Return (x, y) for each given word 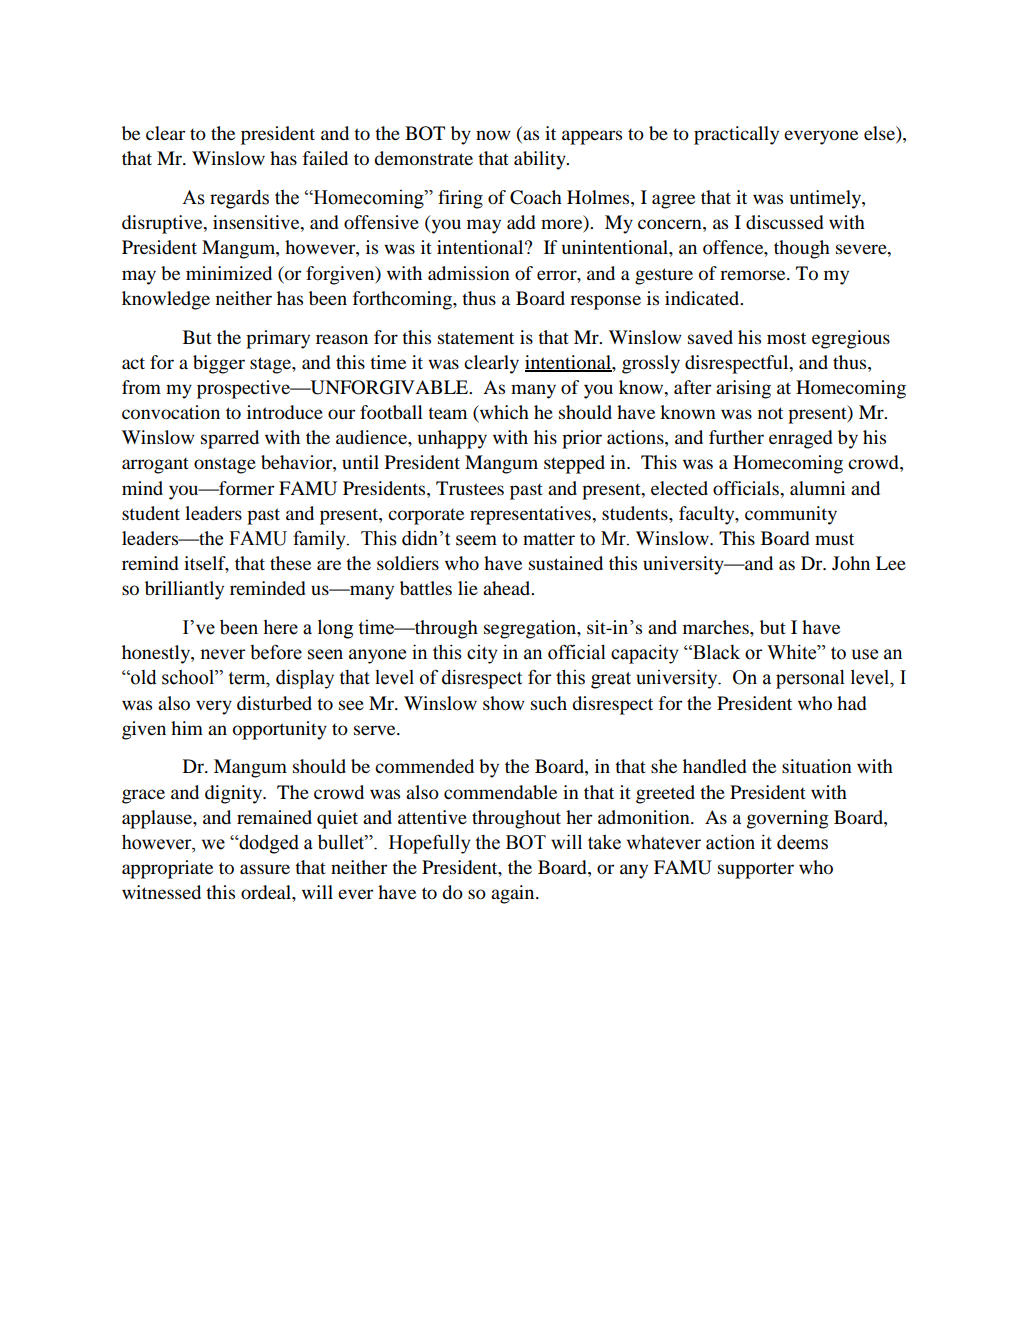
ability (541, 160)
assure (265, 869)
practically (736, 135)
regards (239, 199)
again (514, 894)
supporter (756, 870)
